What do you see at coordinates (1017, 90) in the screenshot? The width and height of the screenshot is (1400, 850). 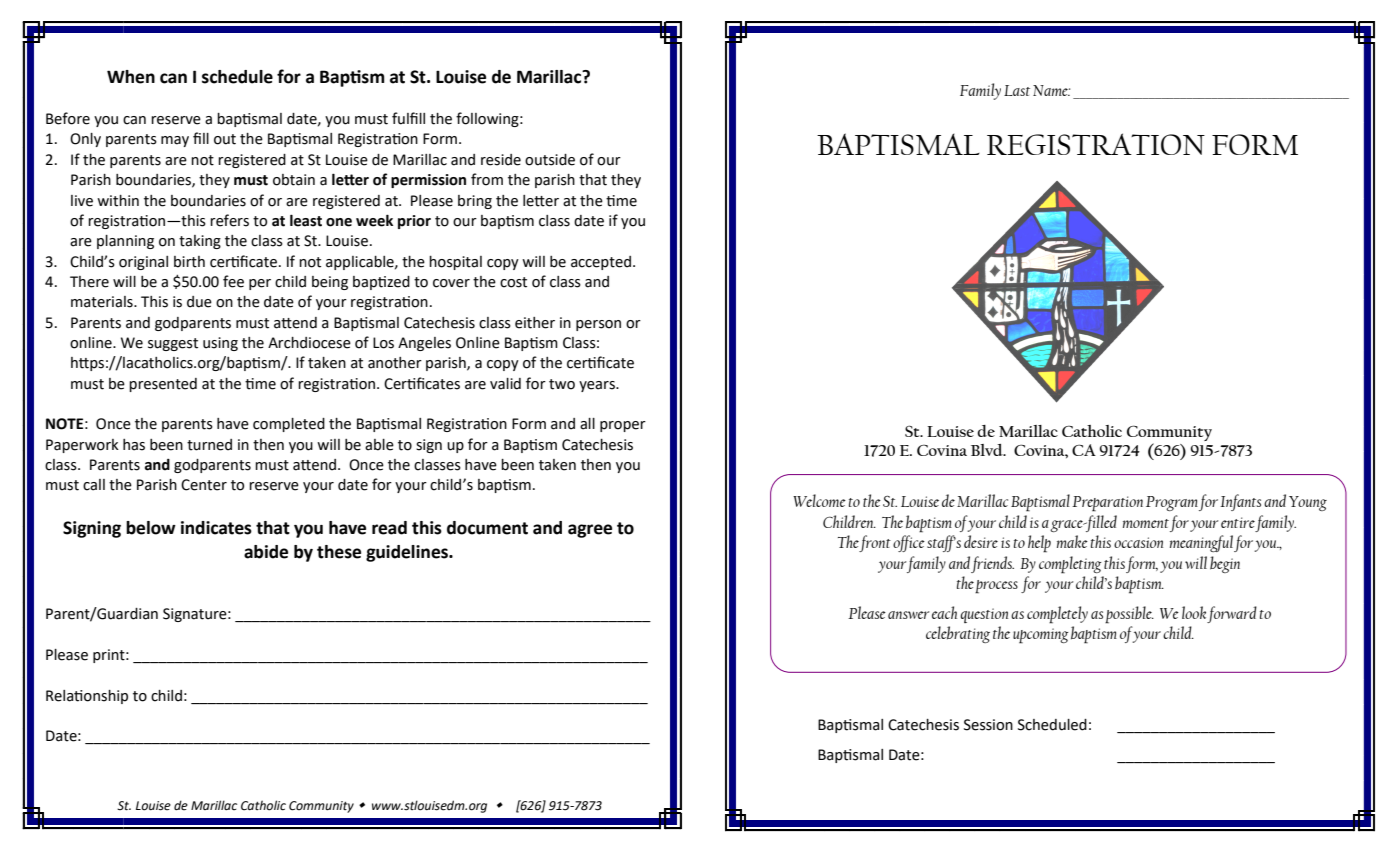 I see `Last` at bounding box center [1017, 90].
